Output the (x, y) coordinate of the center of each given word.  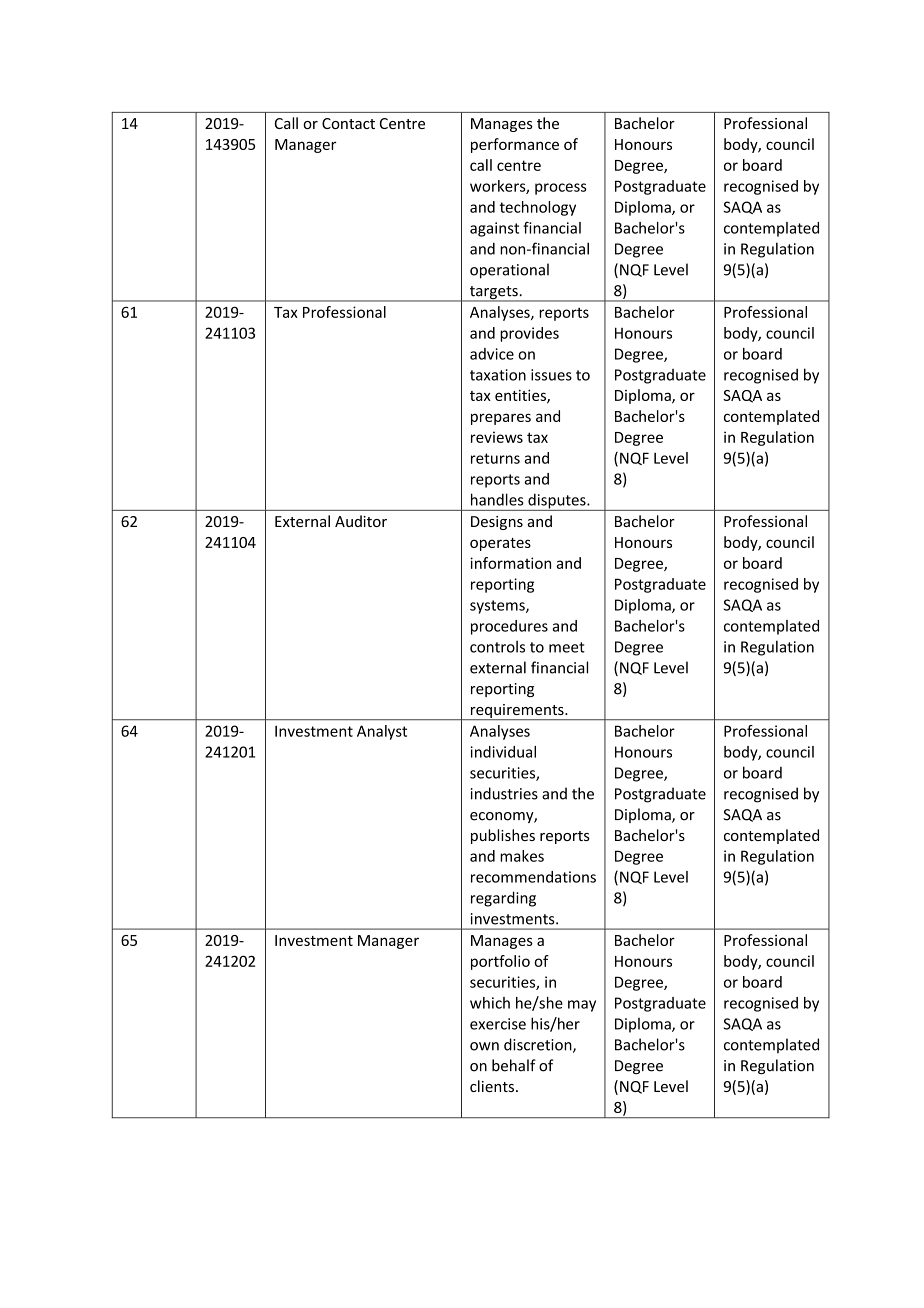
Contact (348, 123)
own (484, 1046)
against (494, 229)
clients (492, 1086)
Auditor (361, 521)
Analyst (382, 732)
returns (495, 458)
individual (503, 752)
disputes (557, 502)
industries (504, 793)
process (561, 189)
